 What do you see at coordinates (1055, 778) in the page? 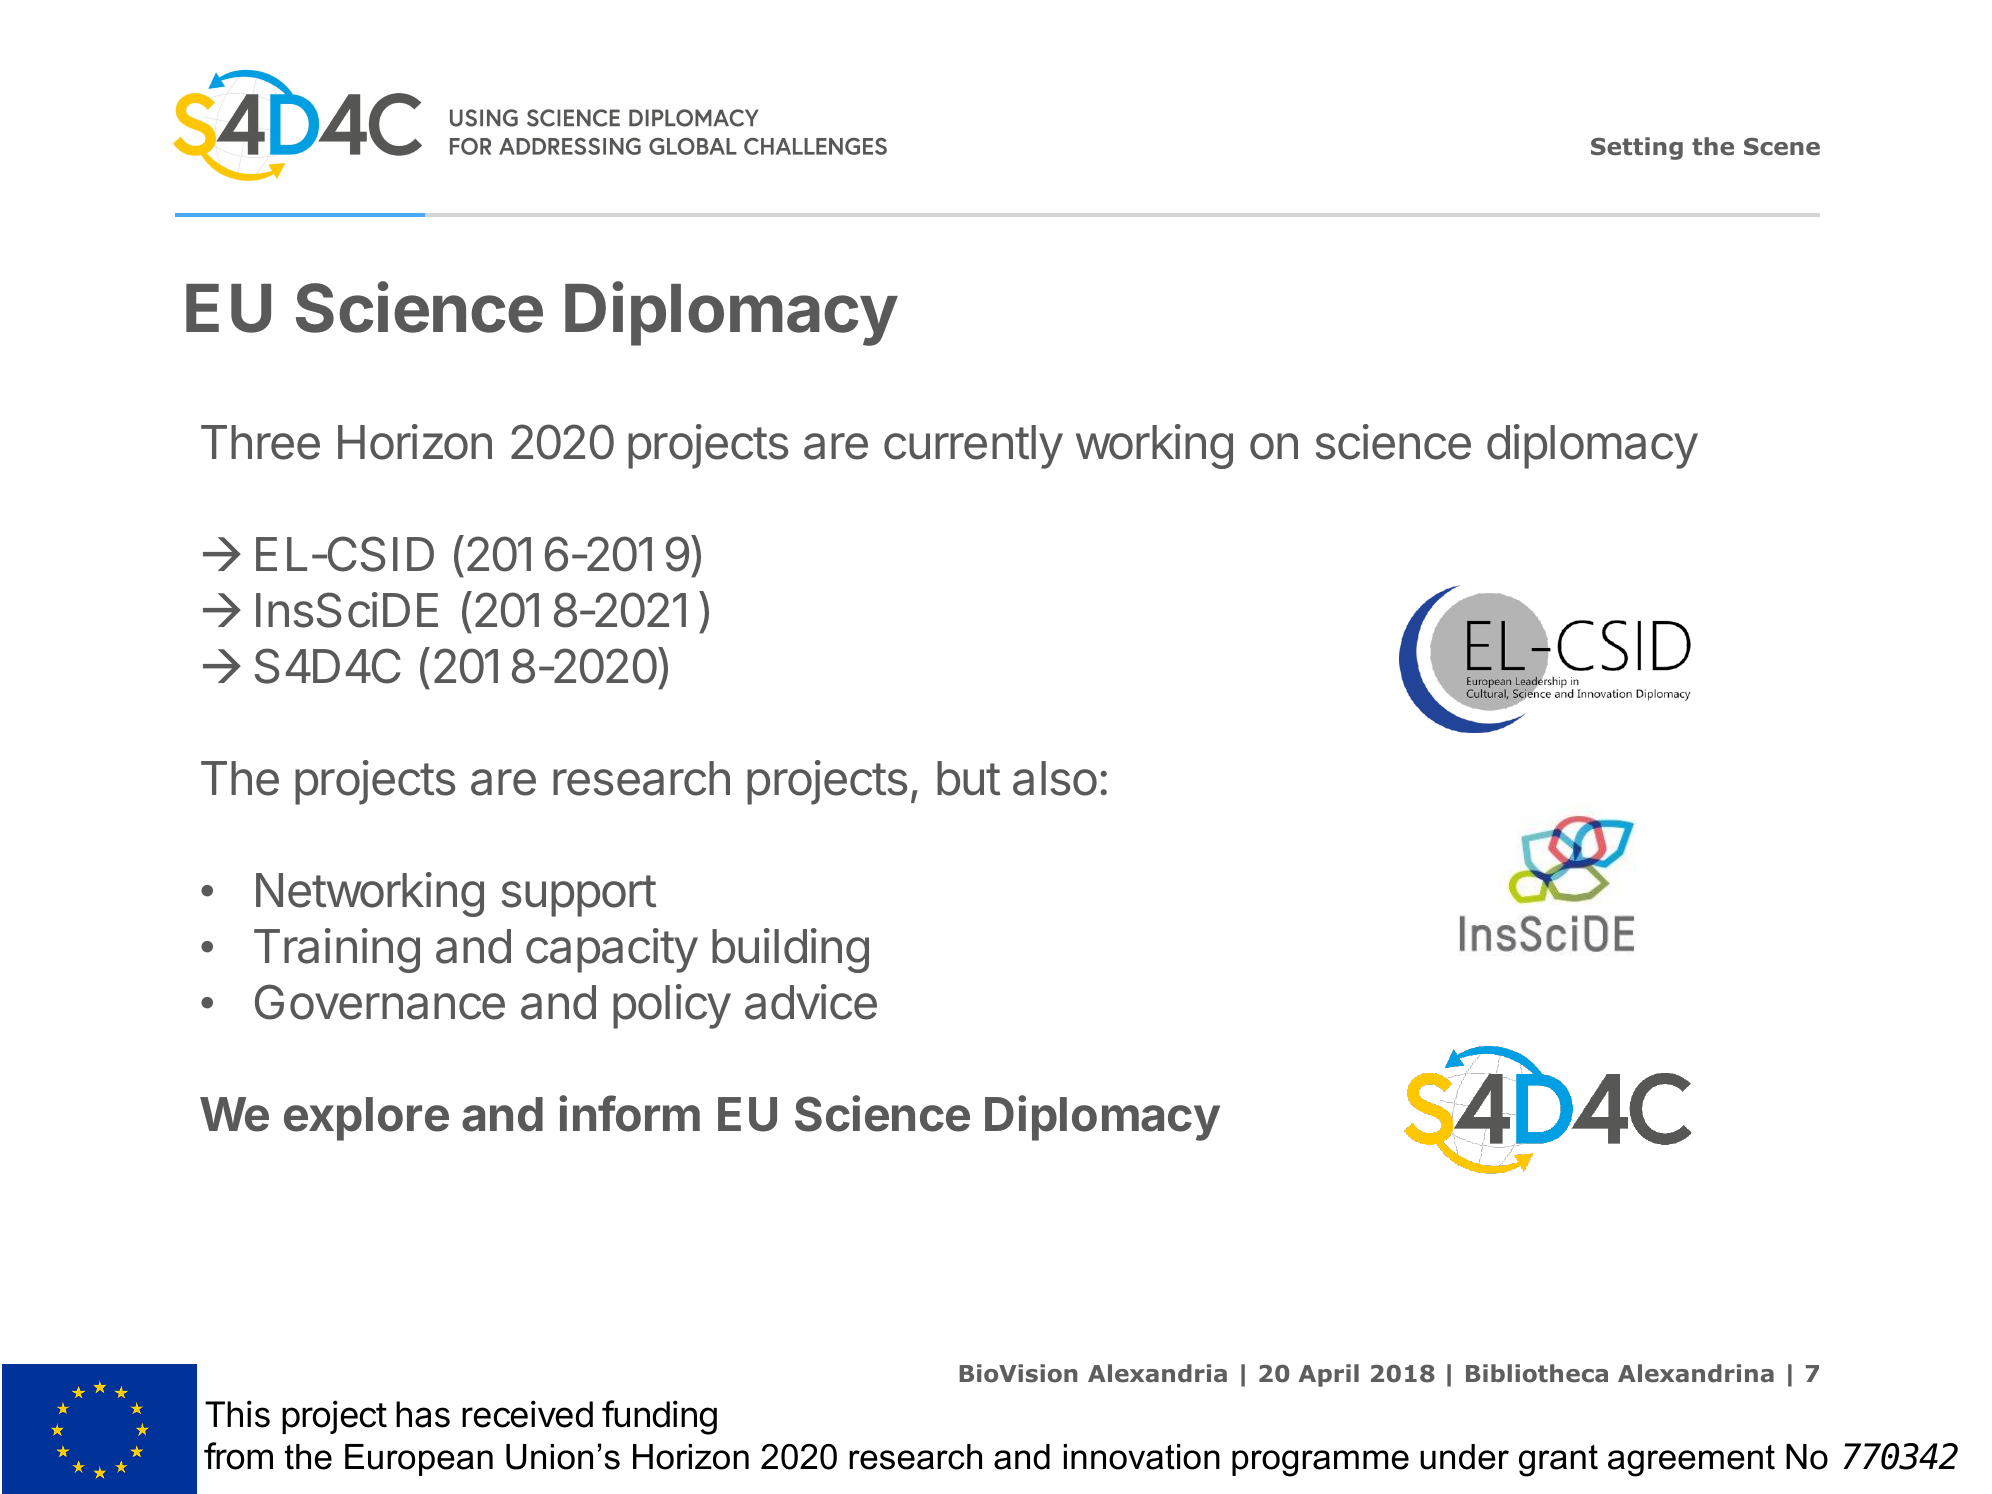
I see `also` at bounding box center [1055, 778].
